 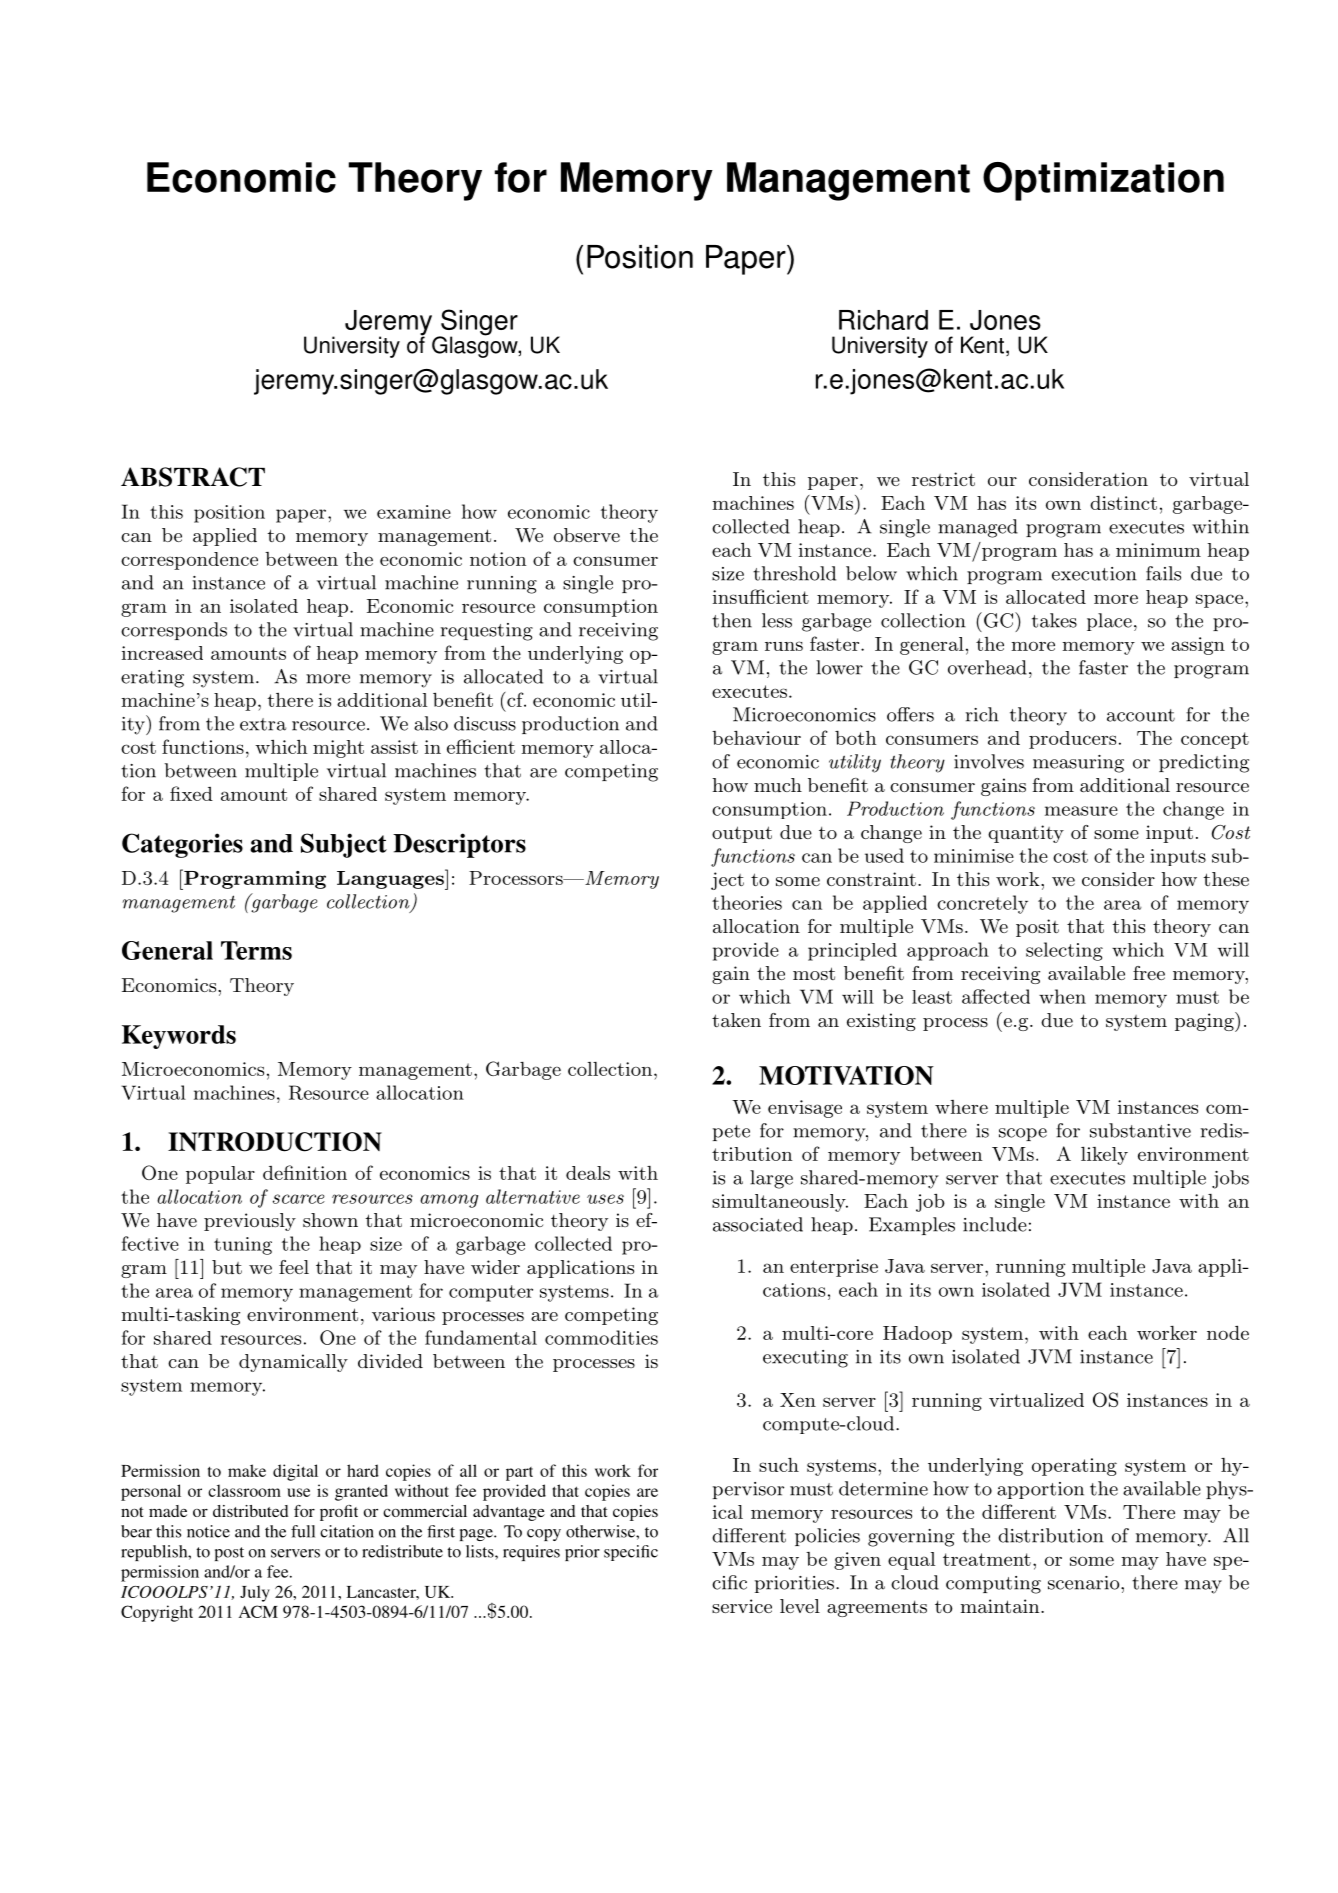 What do you see at coordinates (1104, 1156) in the page?
I see `likely` at bounding box center [1104, 1156].
